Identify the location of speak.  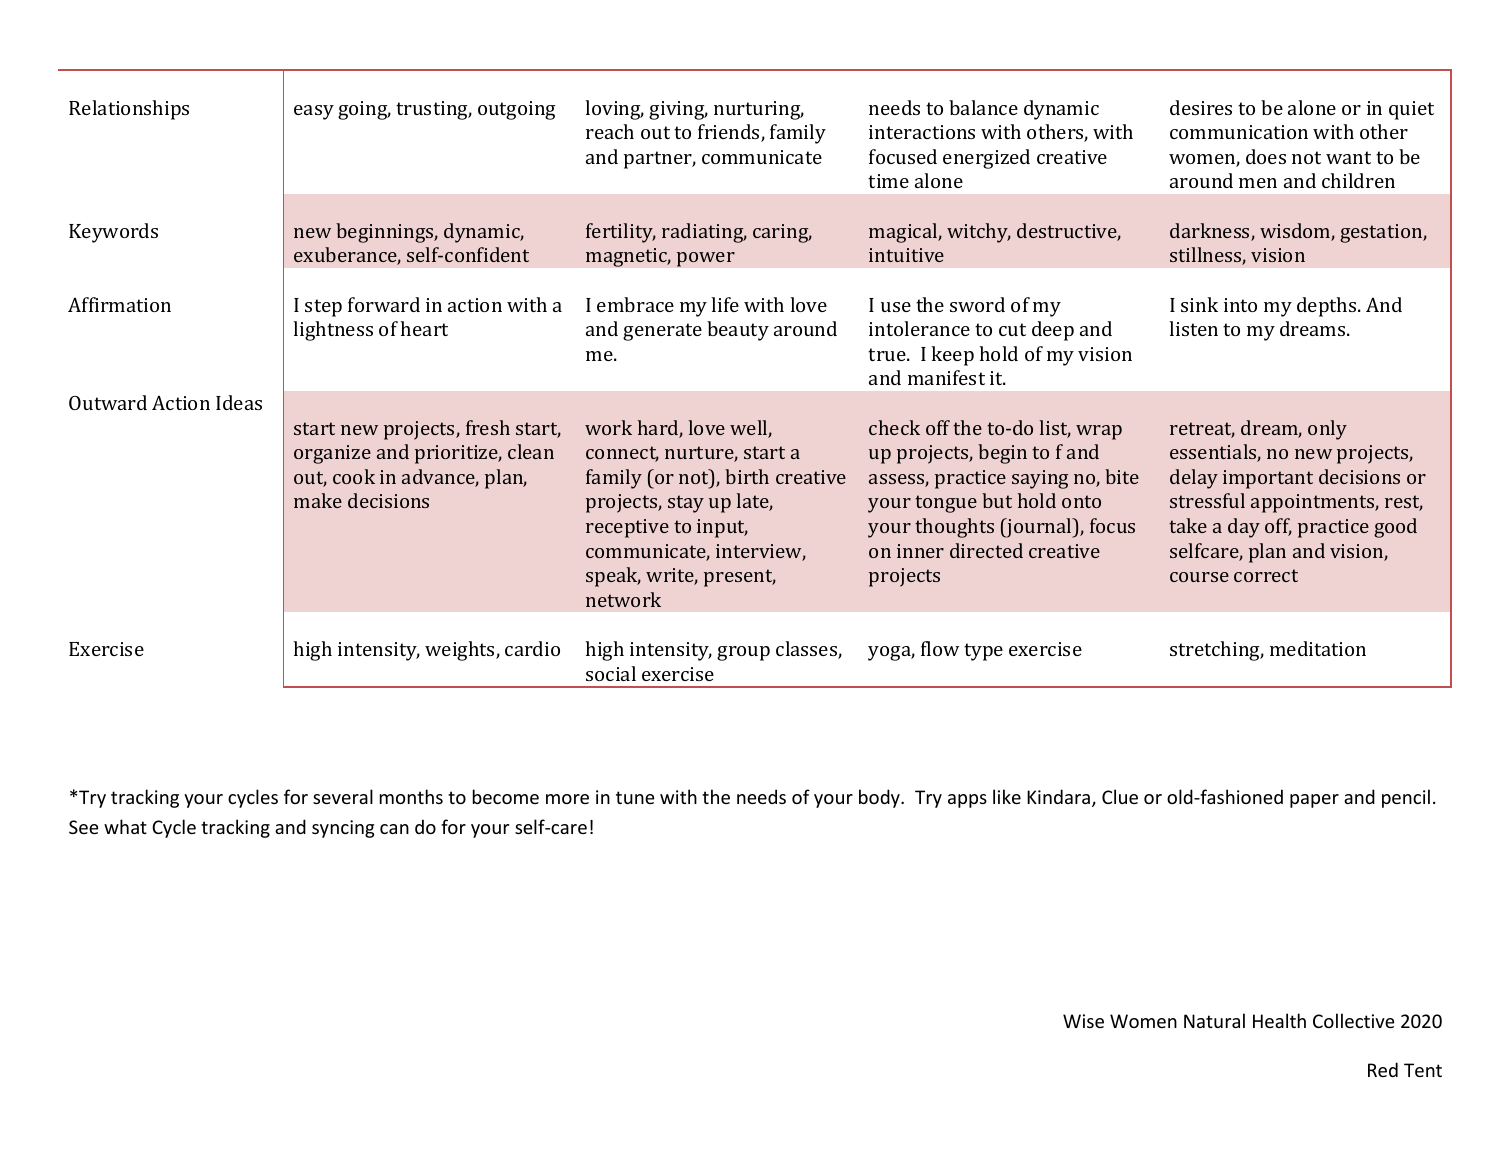
(613, 577).
